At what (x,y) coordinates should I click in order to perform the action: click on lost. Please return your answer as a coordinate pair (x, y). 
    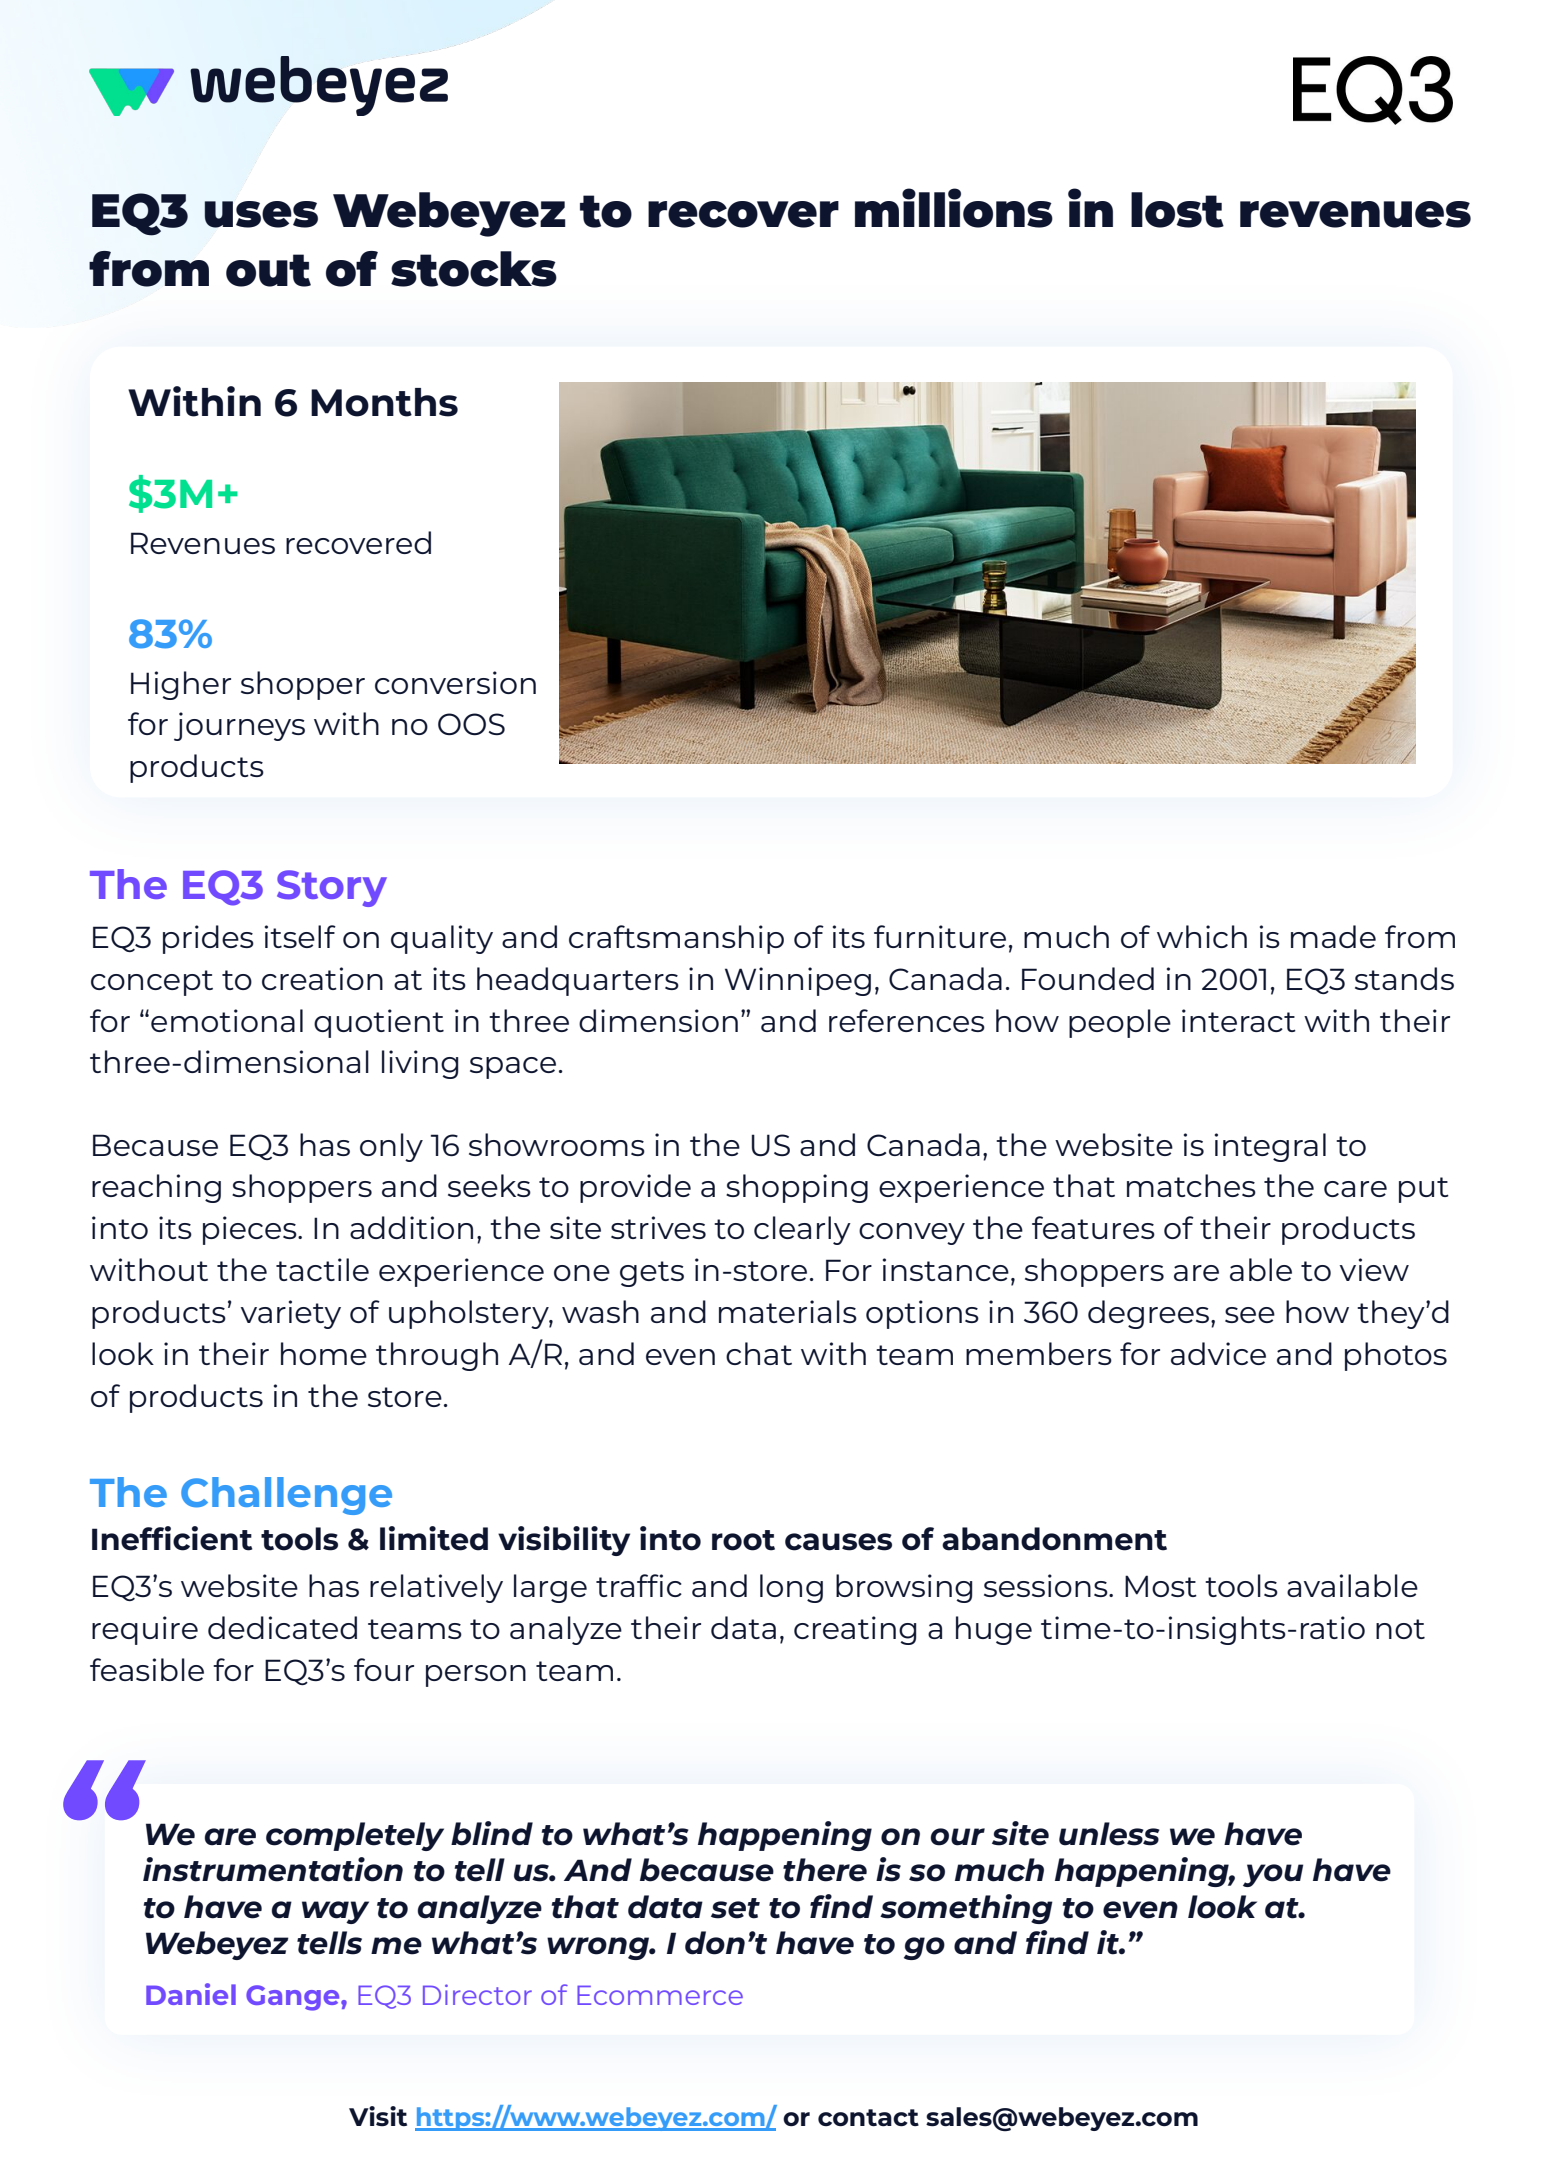
    Looking at the image, I should click on (1177, 210).
